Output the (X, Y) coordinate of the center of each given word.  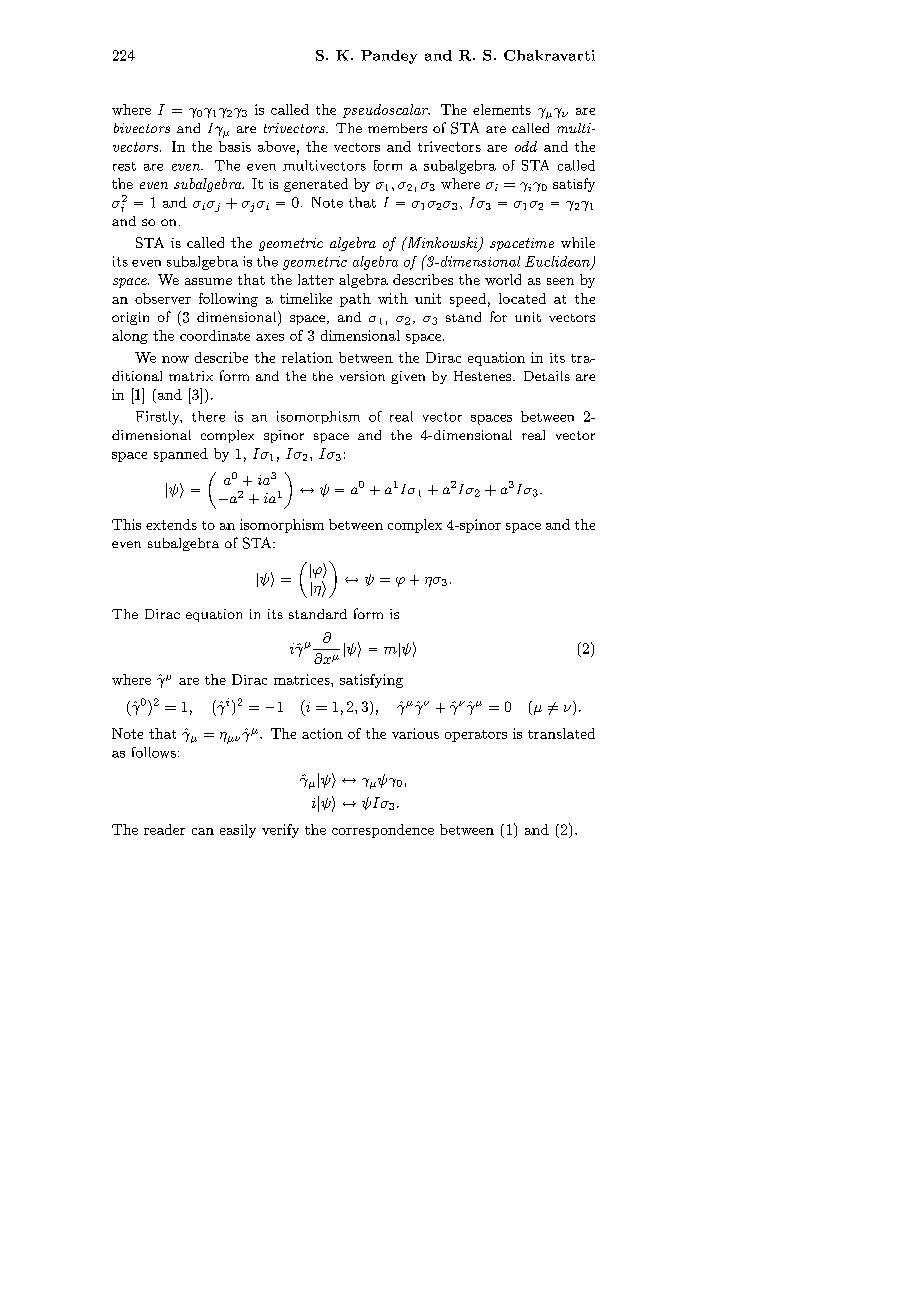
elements (502, 109)
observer (163, 298)
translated (561, 733)
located (522, 298)
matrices (303, 679)
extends (171, 524)
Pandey (389, 57)
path (355, 300)
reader (164, 829)
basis (235, 146)
